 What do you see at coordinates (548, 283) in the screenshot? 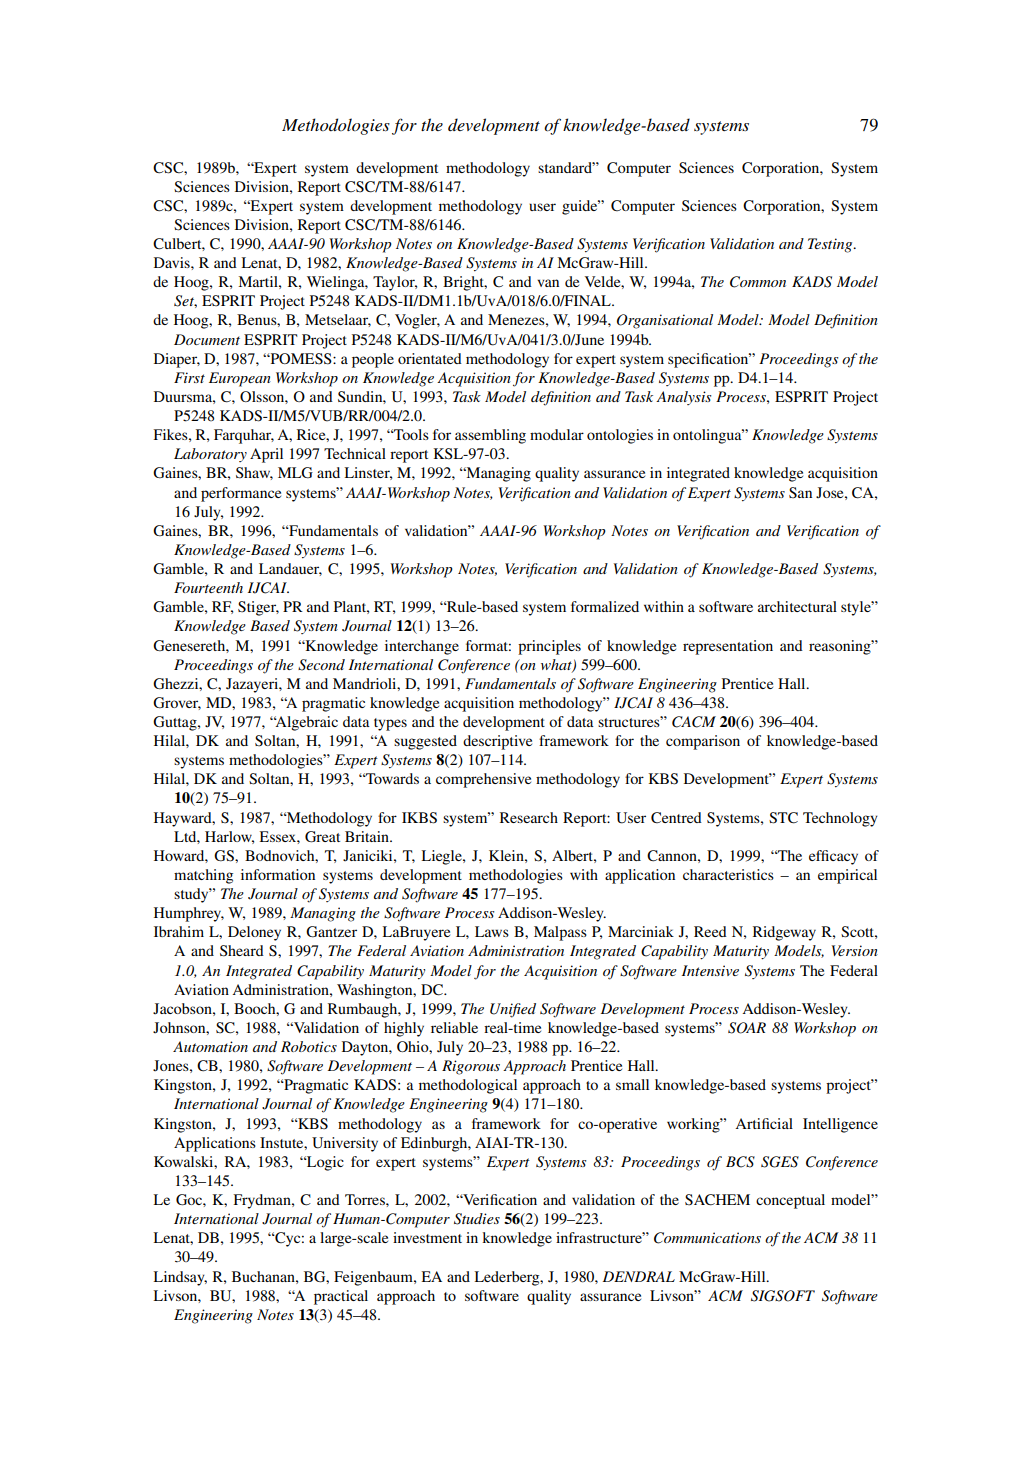
I see `van` at bounding box center [548, 283].
